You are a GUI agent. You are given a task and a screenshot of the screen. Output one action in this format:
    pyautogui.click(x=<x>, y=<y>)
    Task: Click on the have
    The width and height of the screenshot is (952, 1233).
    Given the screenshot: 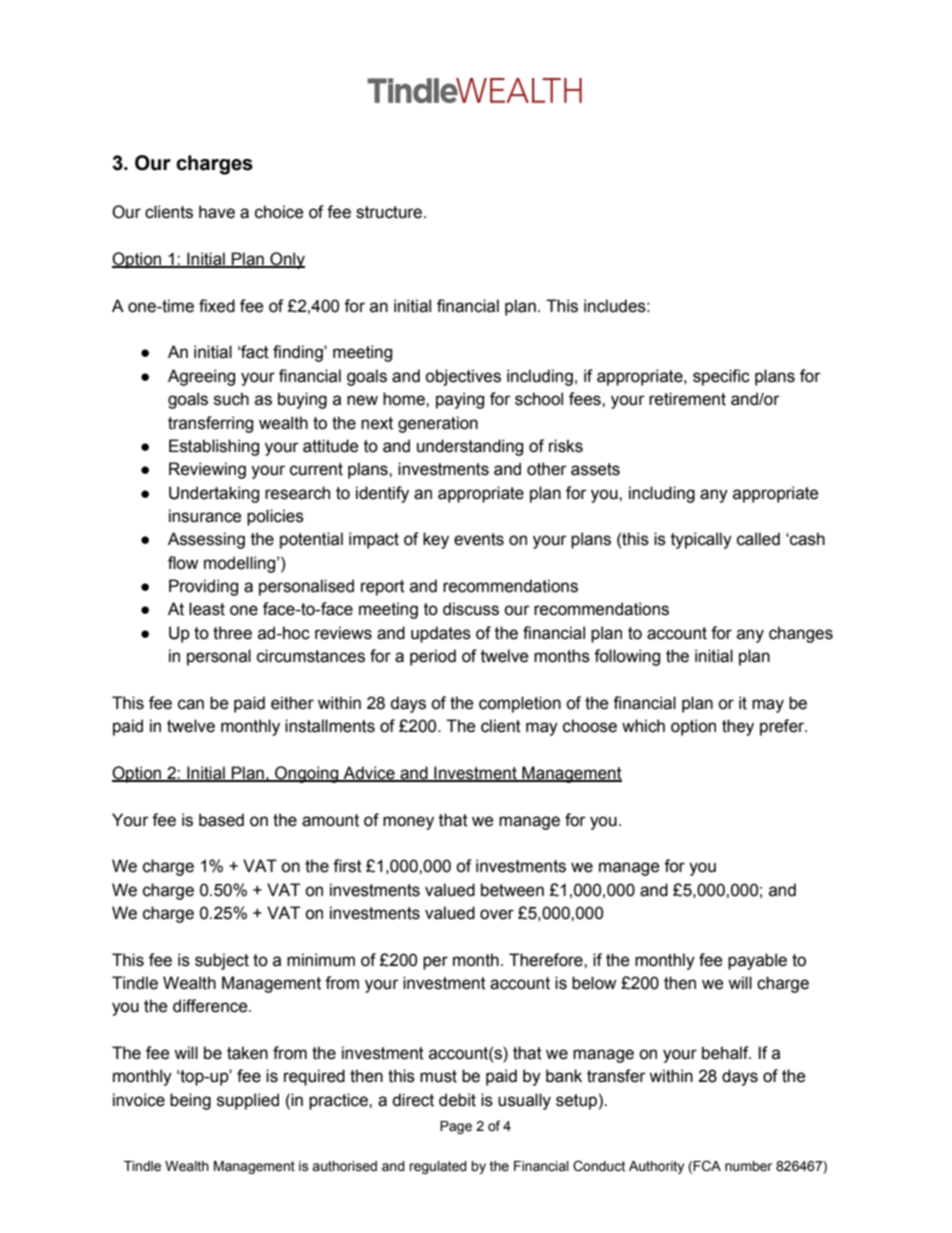 What is the action you would take?
    pyautogui.click(x=217, y=212)
